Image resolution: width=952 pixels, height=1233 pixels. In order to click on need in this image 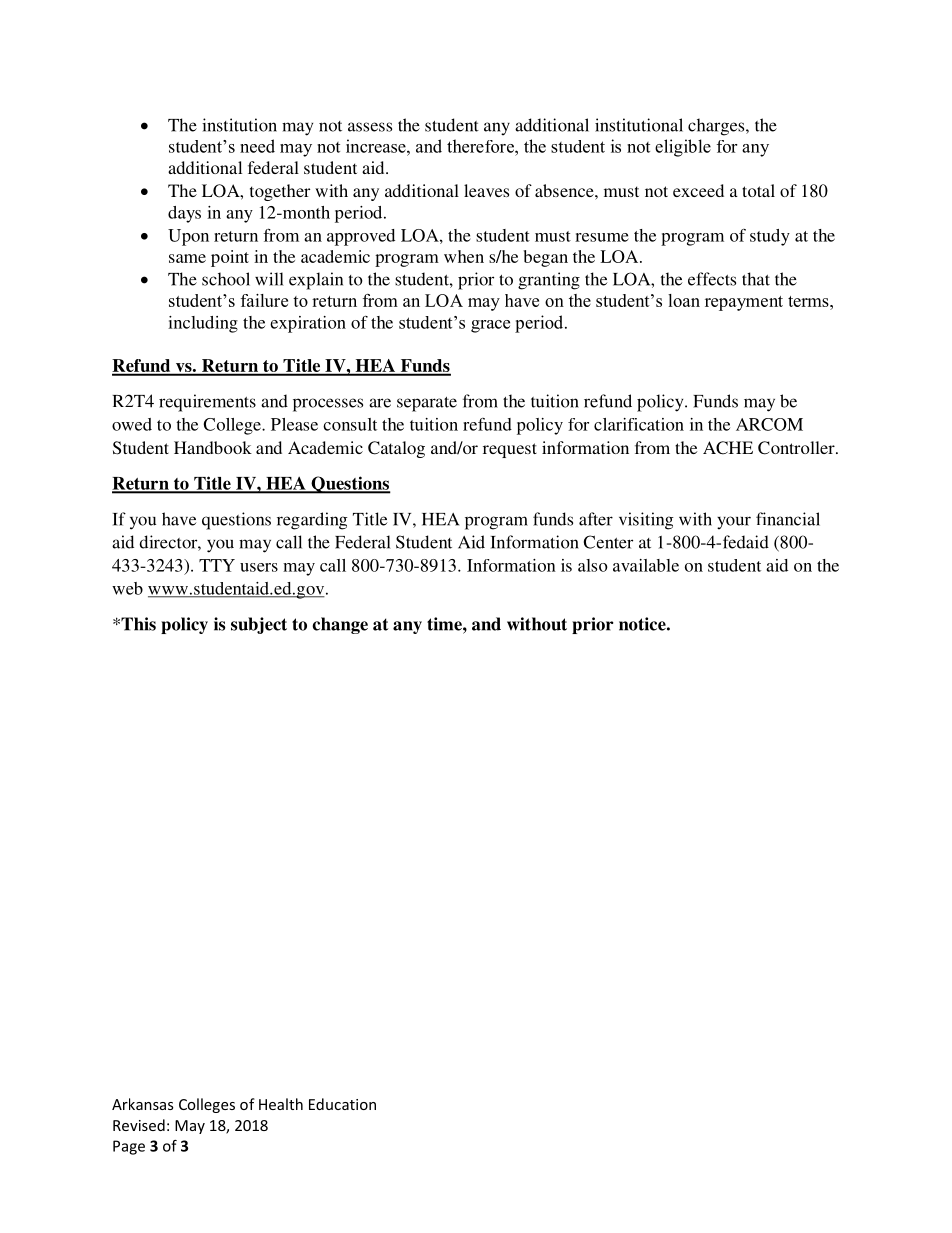, I will do `click(257, 146)`.
